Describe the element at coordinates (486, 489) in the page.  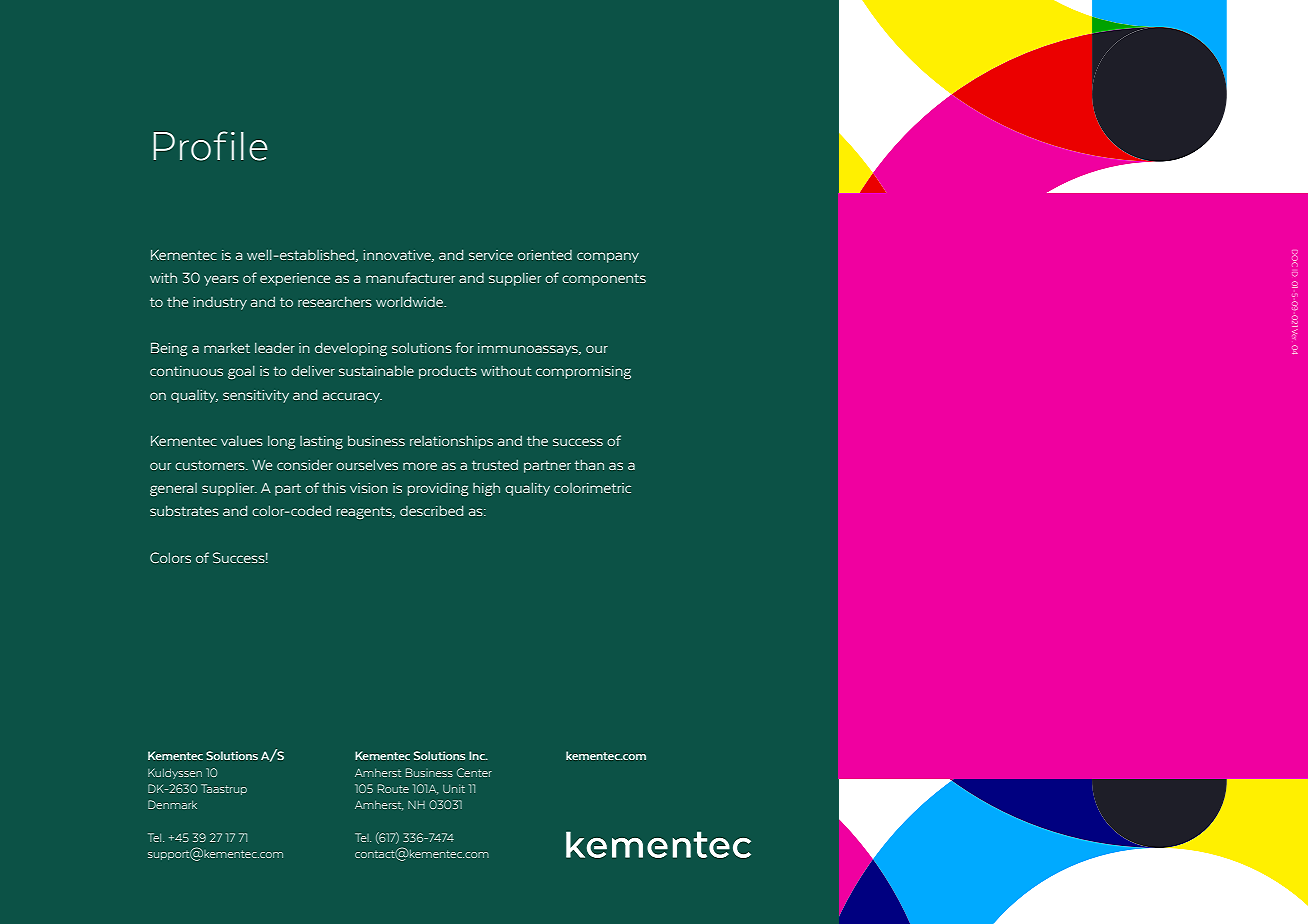
I see `high` at that location.
